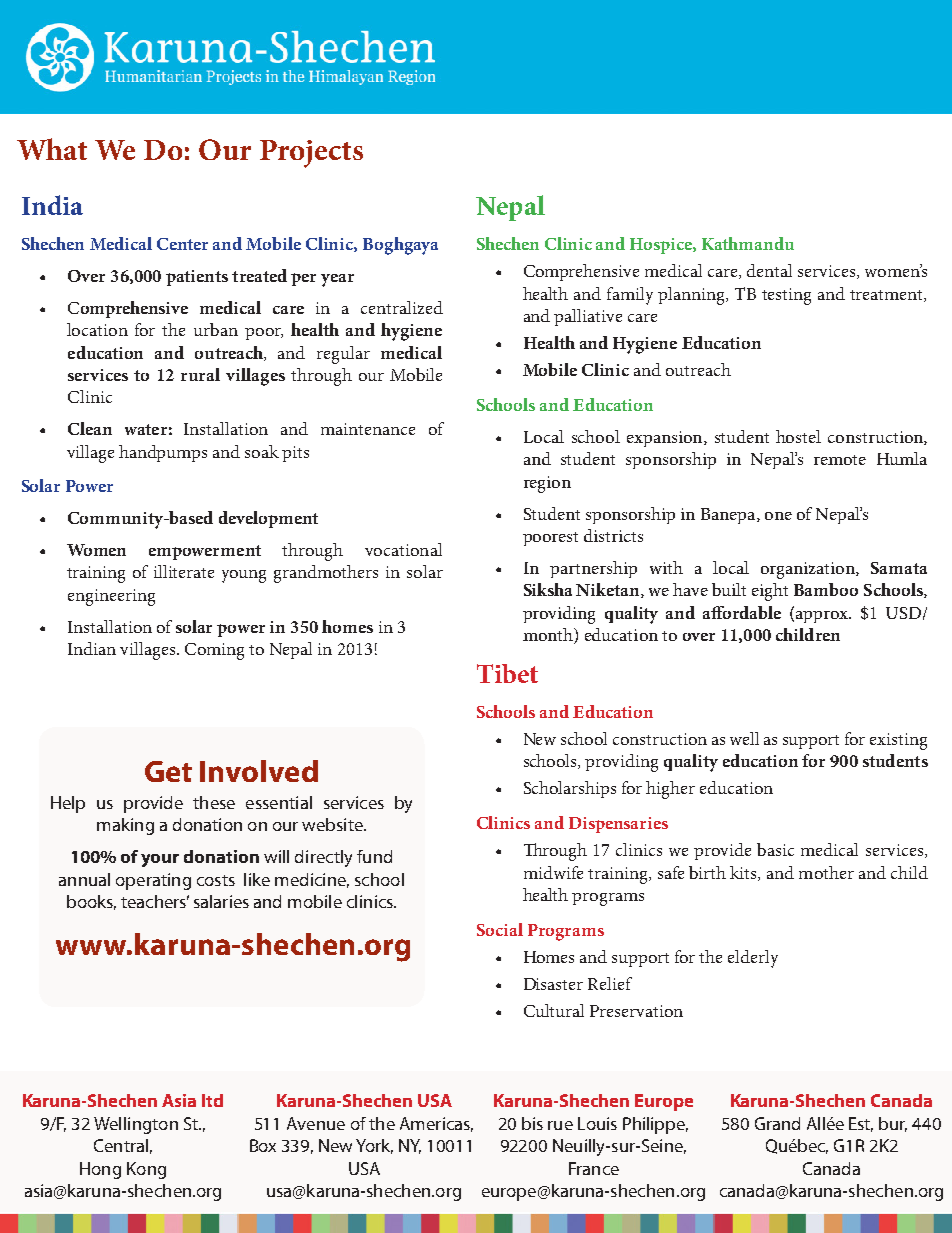 The width and height of the screenshot is (952, 1233). I want to click on Kathmandu, so click(748, 243).
